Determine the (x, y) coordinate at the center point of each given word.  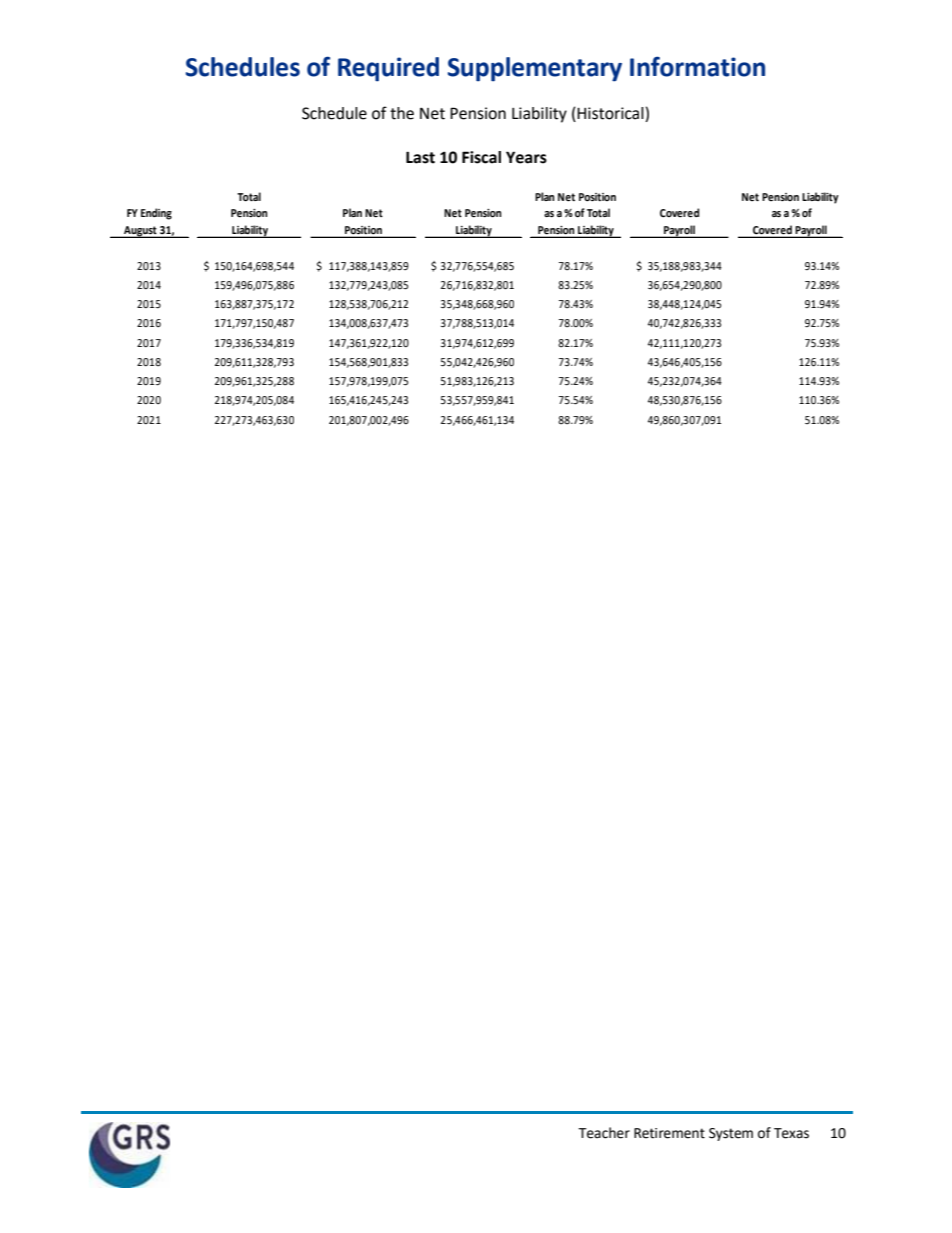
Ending (156, 214)
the (402, 113)
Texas (791, 1133)
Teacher (604, 1133)
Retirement (669, 1133)
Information (697, 66)
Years (526, 157)
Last (420, 157)
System (731, 1134)
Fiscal (481, 157)
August (140, 232)
